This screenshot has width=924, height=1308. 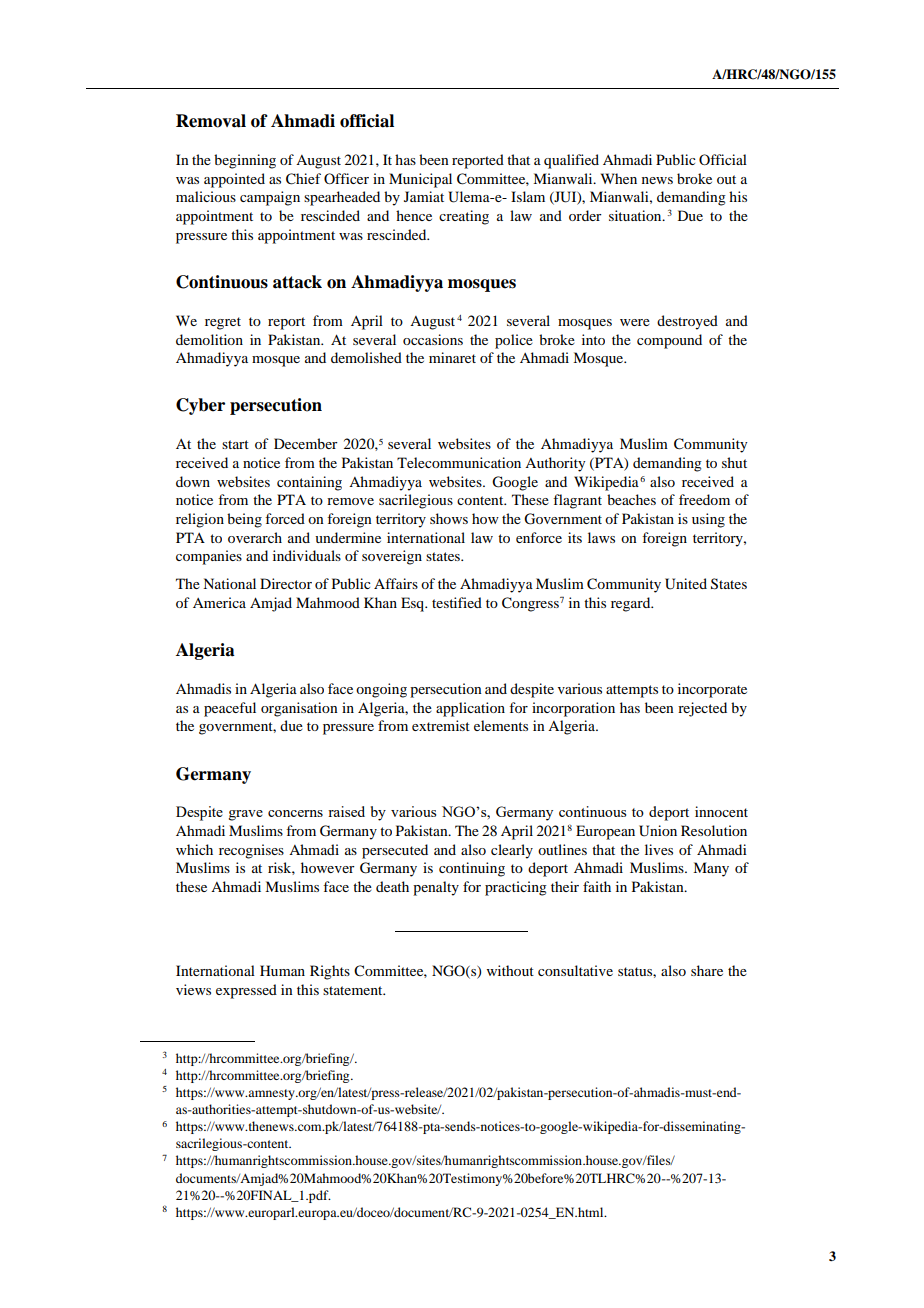 What do you see at coordinates (707, 970) in the screenshot?
I see `share` at bounding box center [707, 970].
